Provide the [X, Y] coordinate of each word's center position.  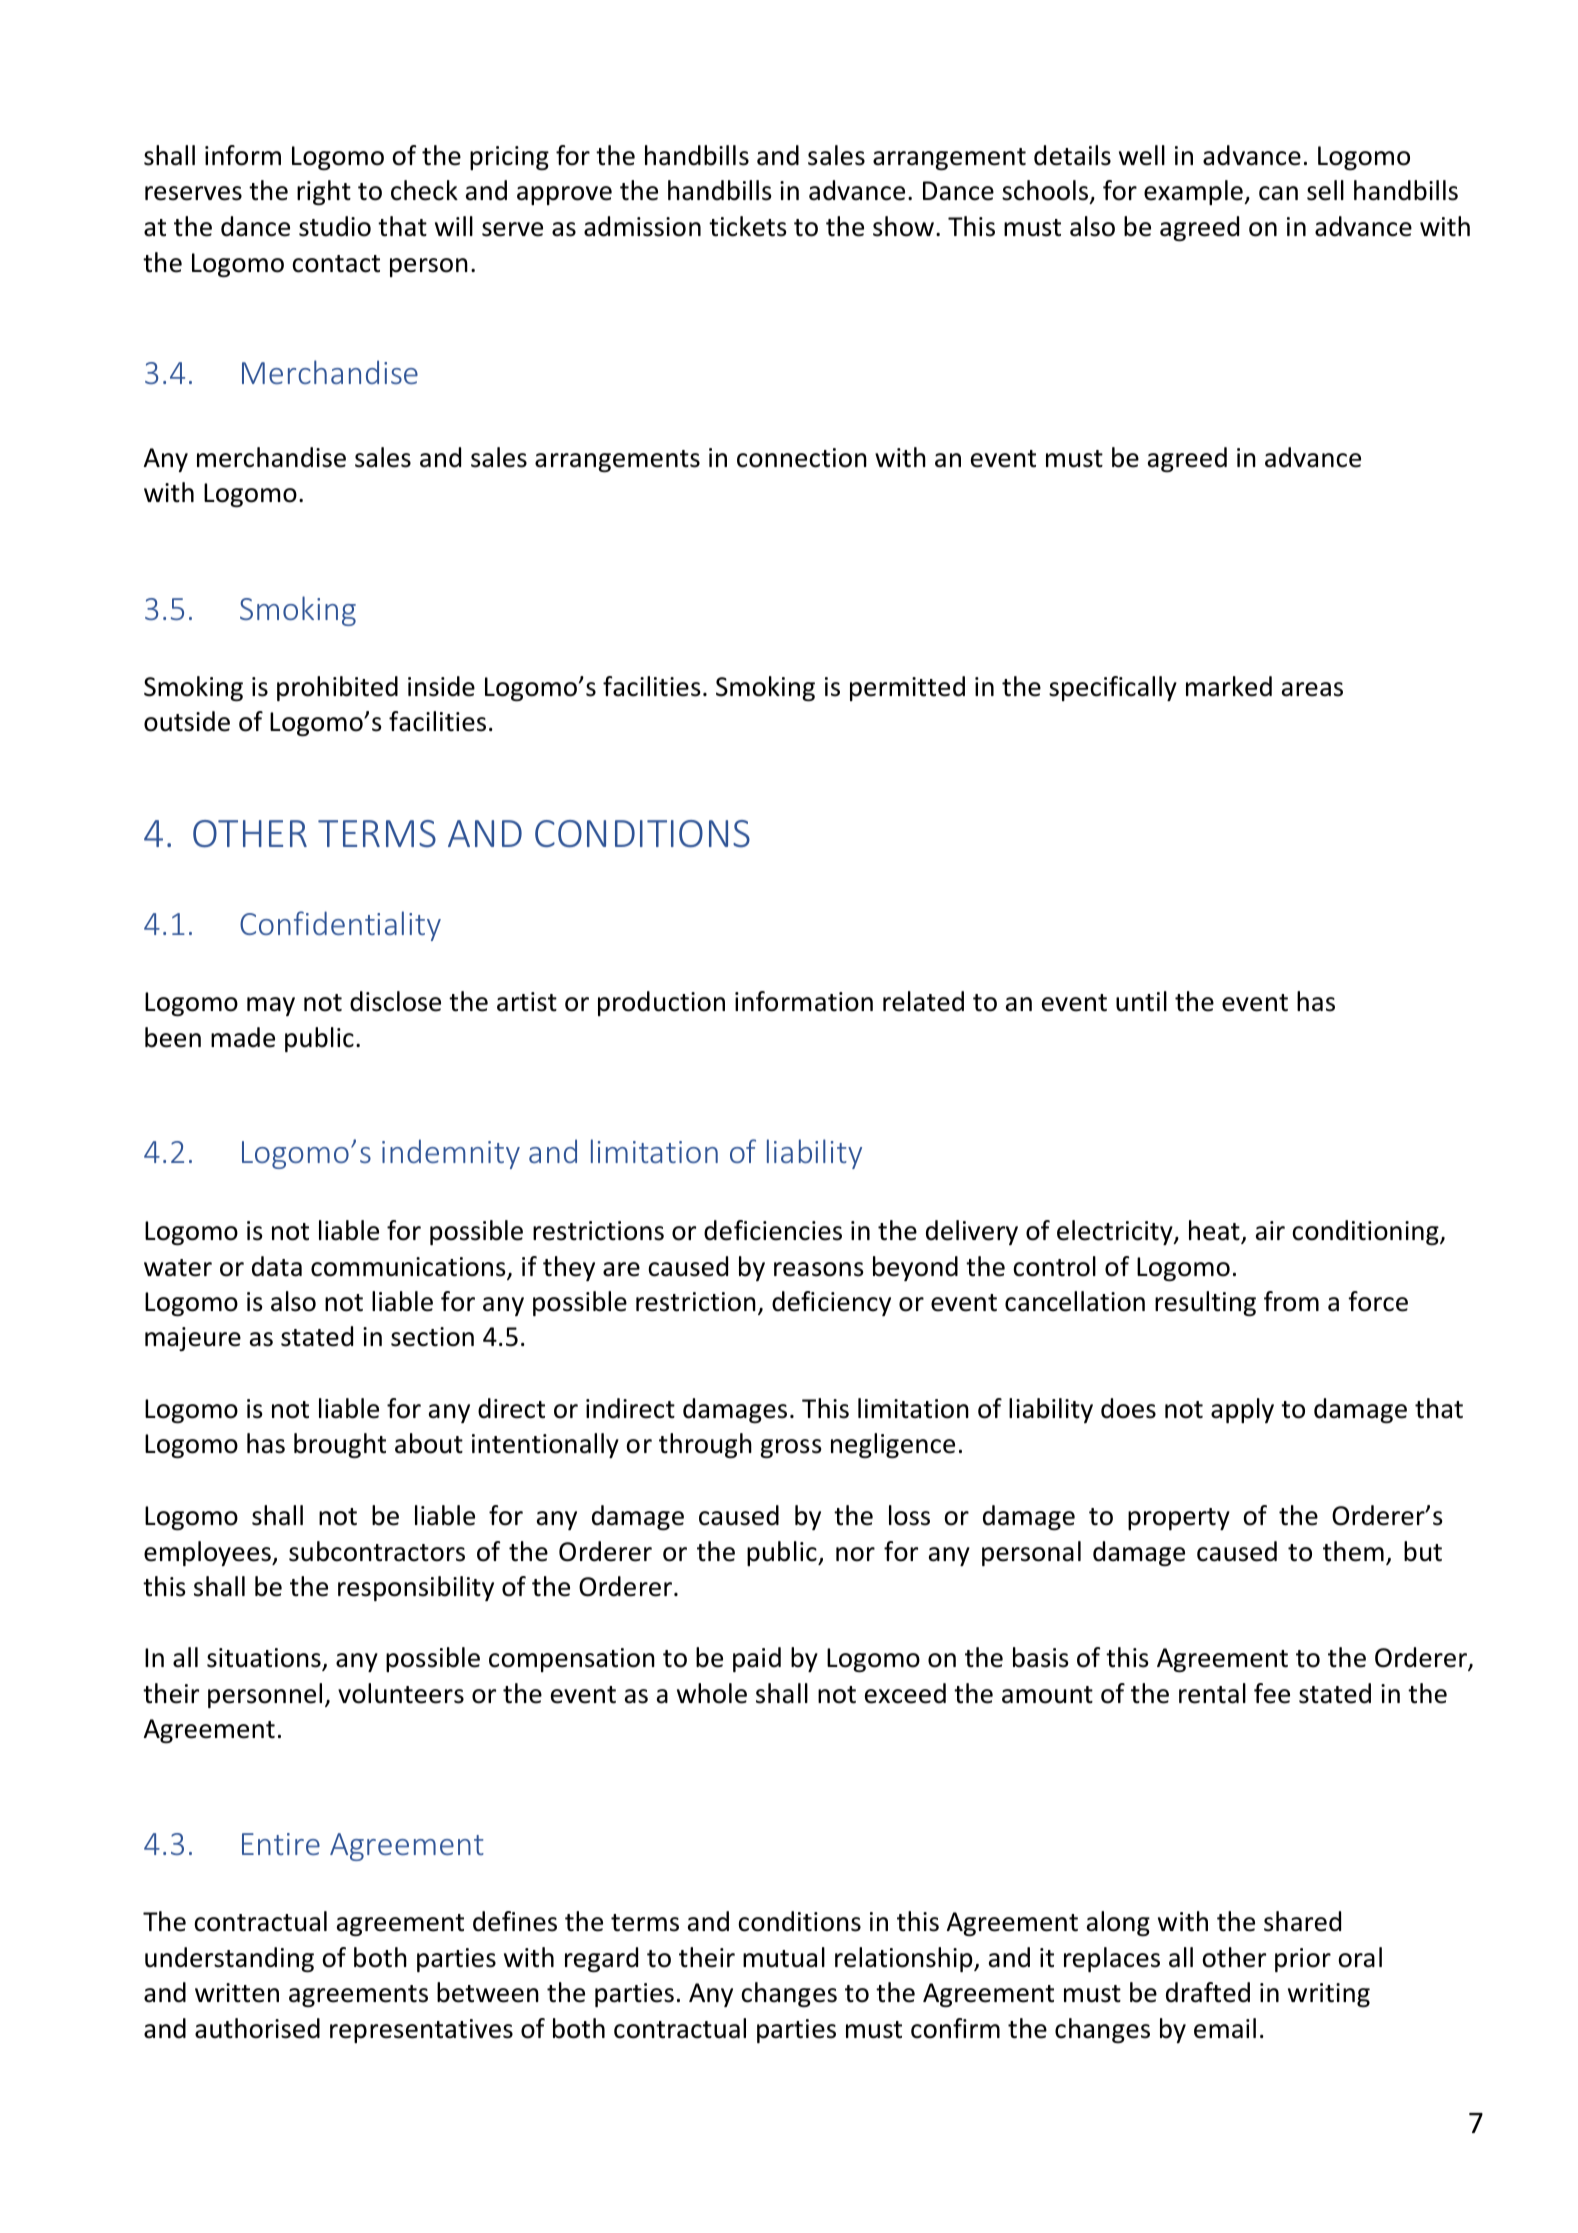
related [923, 1001]
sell [1325, 190]
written [237, 1993]
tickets [748, 226]
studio [335, 226]
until [1141, 1001]
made [243, 1037]
